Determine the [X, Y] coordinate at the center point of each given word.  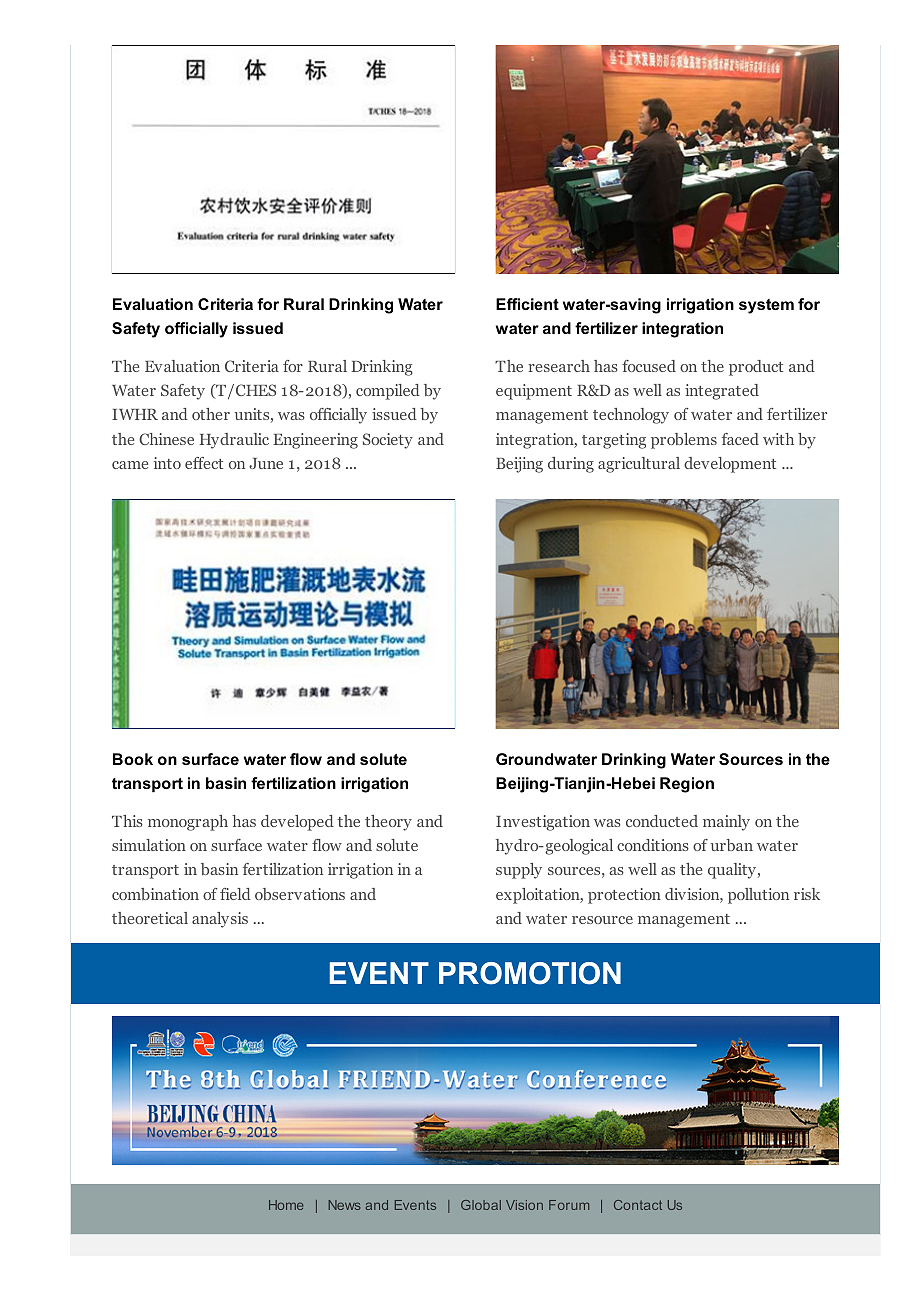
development [730, 465]
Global [481, 1205]
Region [687, 785]
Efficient [527, 304]
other [211, 414]
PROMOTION [530, 973]
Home [286, 1205]
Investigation [543, 823]
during [571, 465]
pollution [758, 896]
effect [204, 463]
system [766, 306]
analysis [220, 920]
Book [133, 759]
